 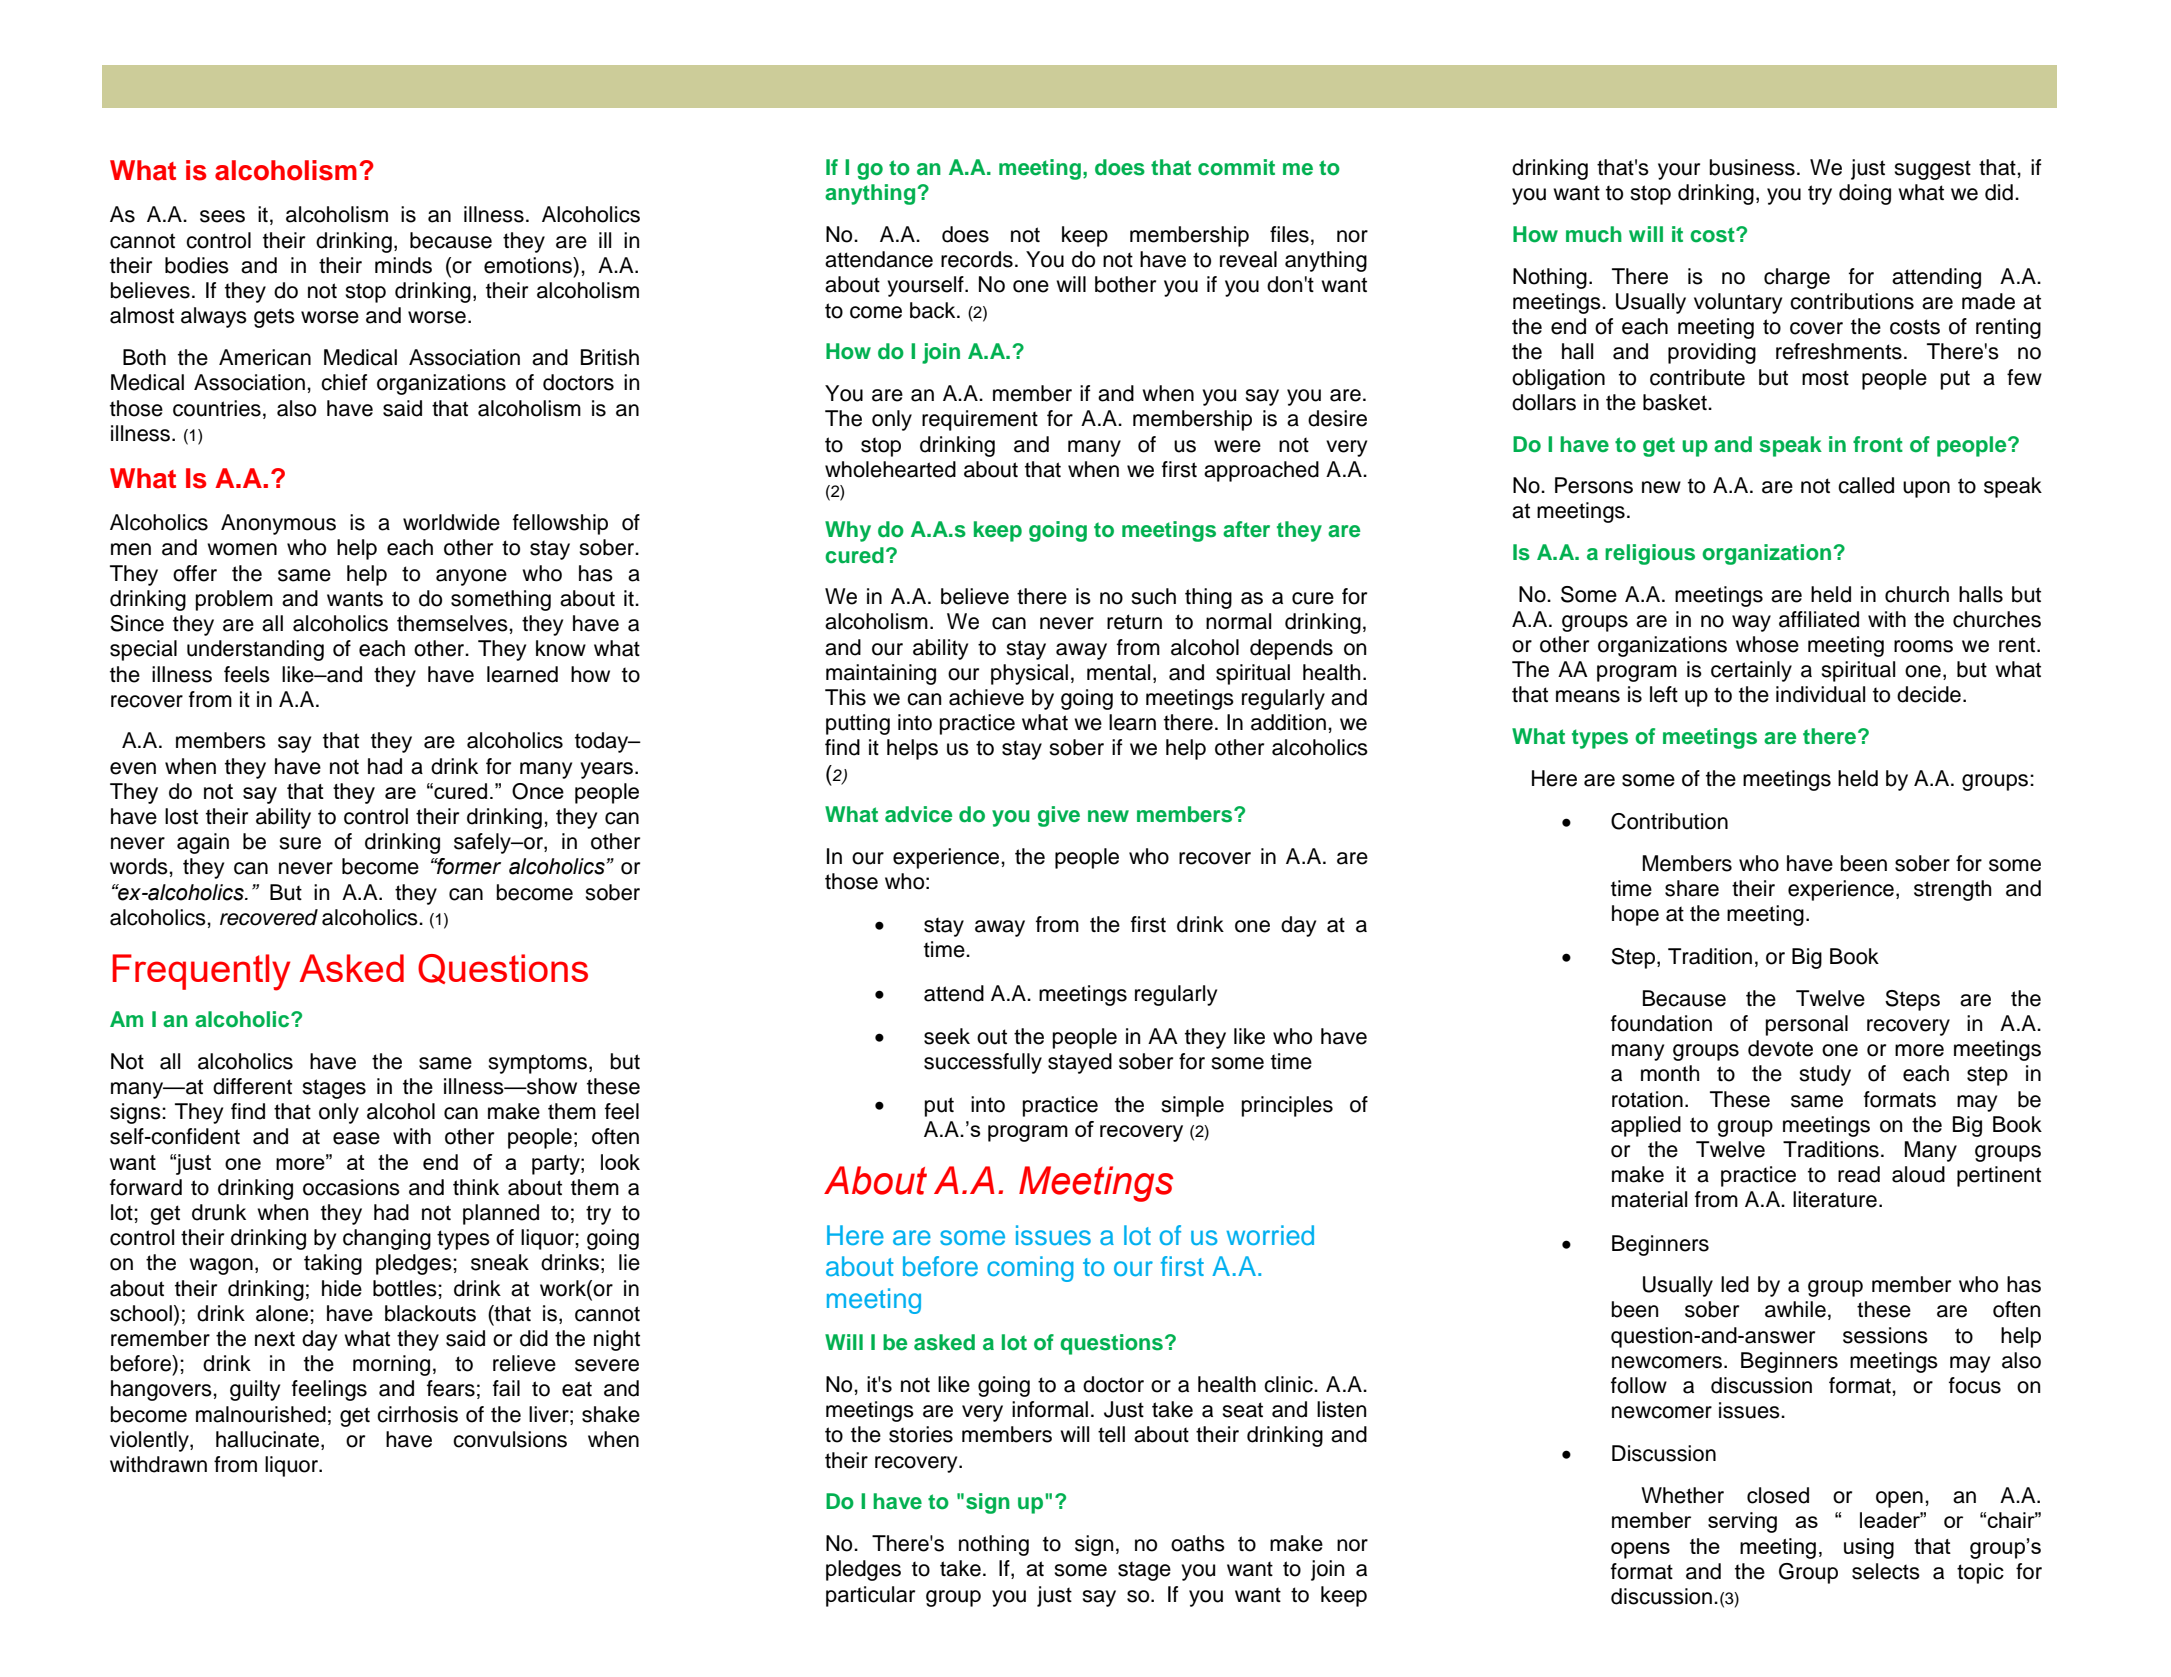 I want to click on records, so click(x=977, y=259).
